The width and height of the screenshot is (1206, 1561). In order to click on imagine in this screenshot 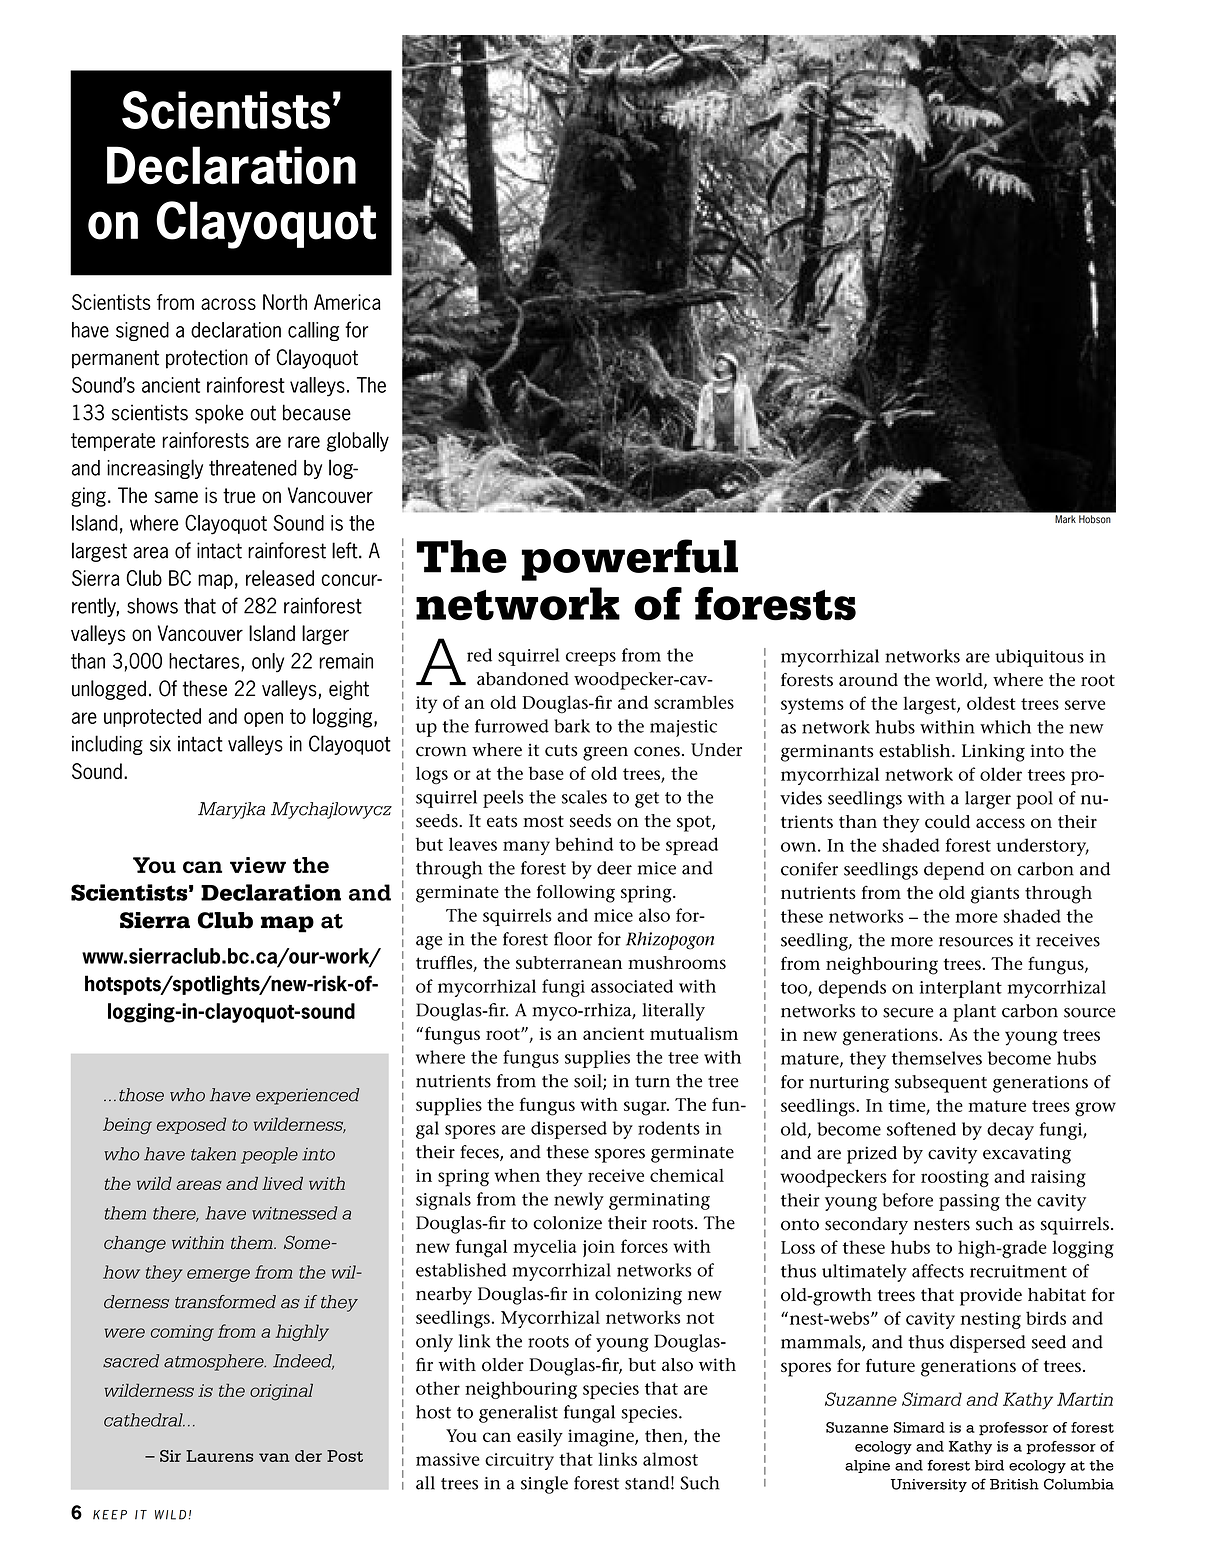, I will do `click(602, 1438)`.
